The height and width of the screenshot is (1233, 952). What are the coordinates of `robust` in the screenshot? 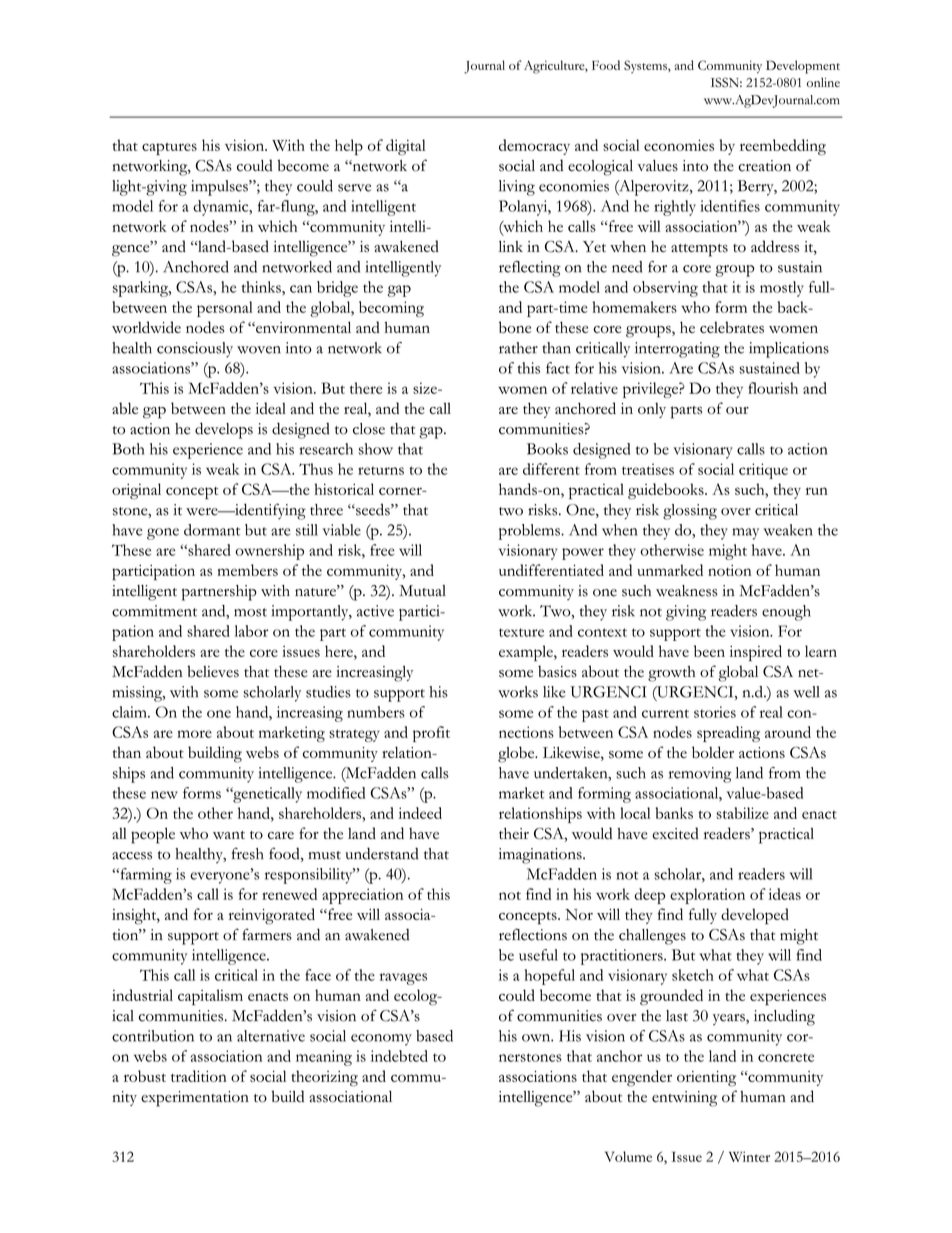 It's located at (145, 1076).
